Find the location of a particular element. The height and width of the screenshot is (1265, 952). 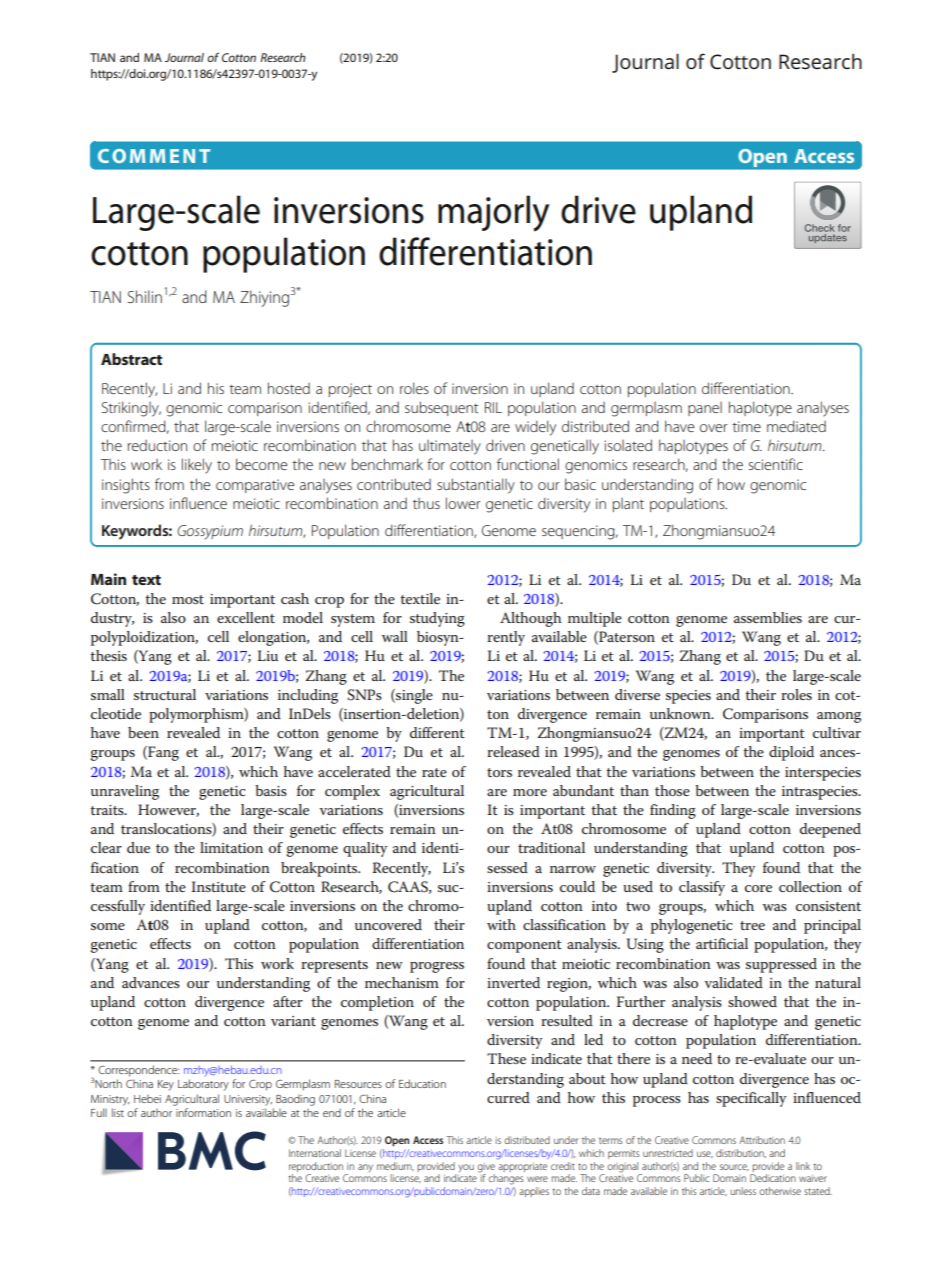

you is located at coordinates (466, 1168).
